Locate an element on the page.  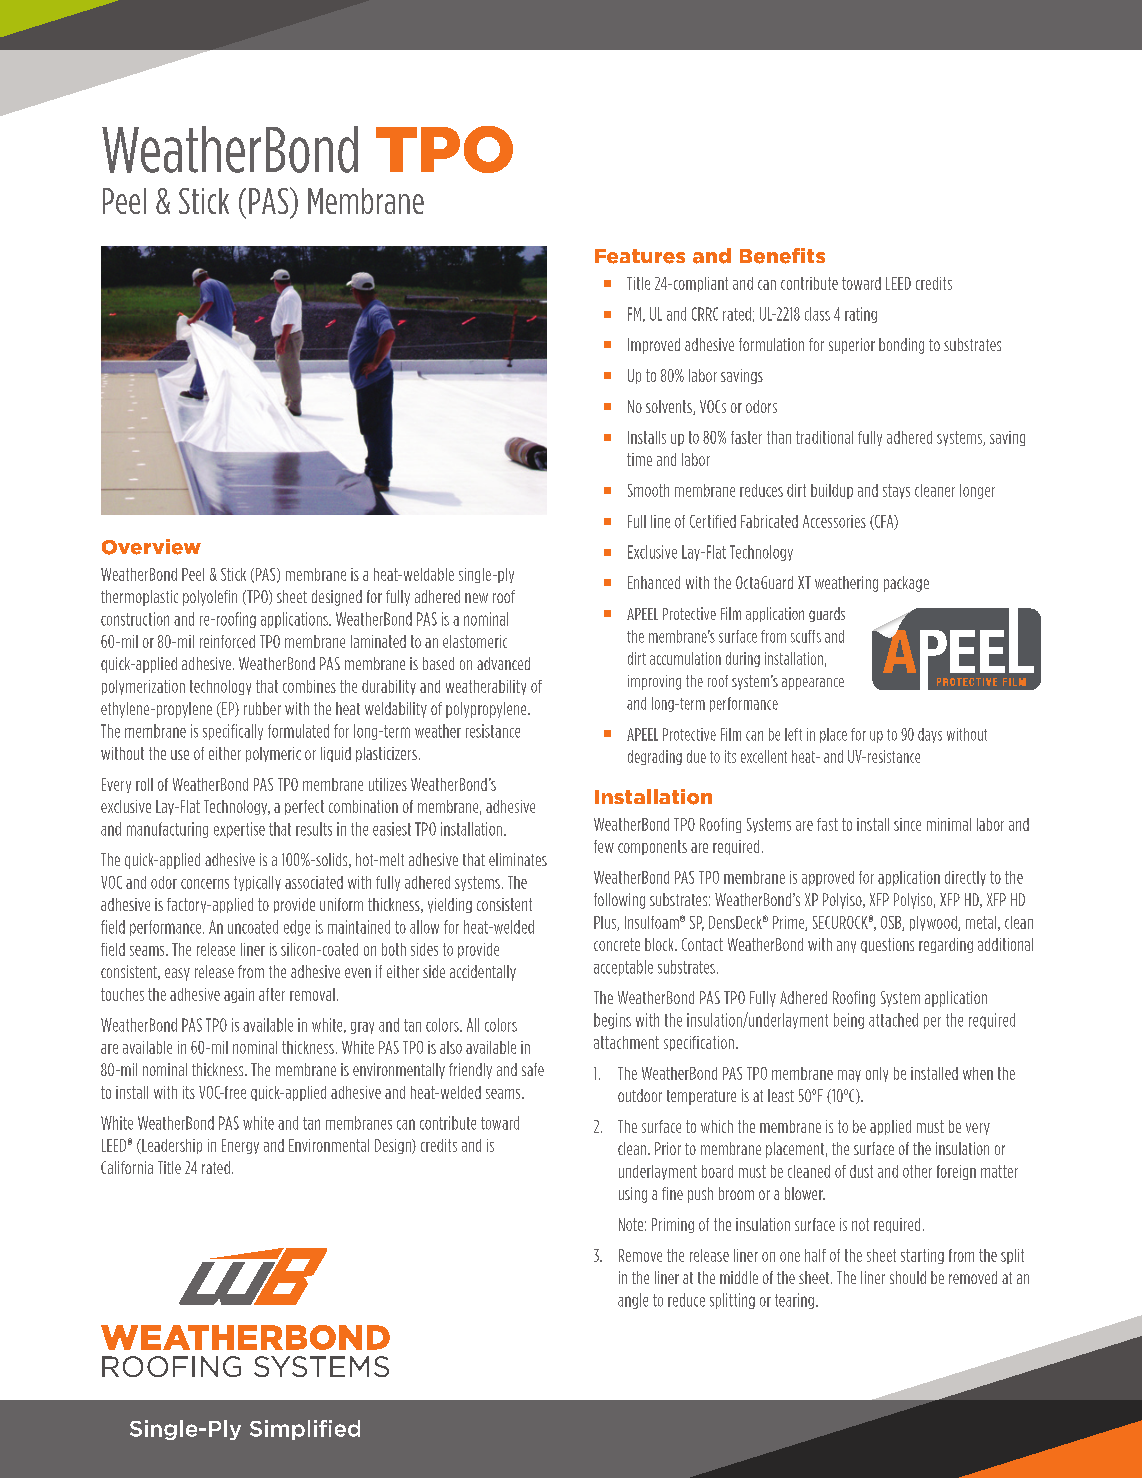
Simplified is located at coordinates (305, 1430).
